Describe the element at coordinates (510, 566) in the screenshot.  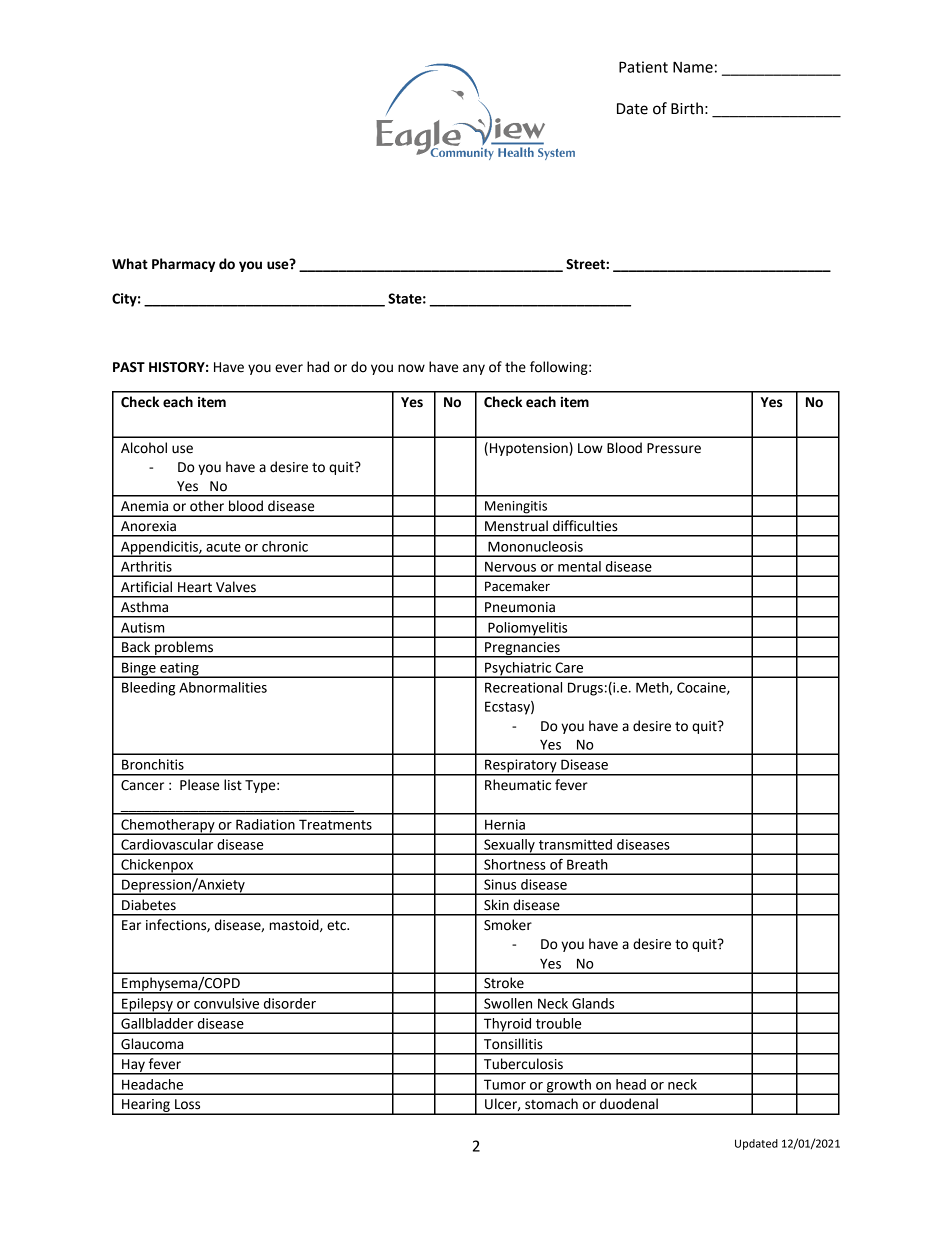
I see `Nervous` at that location.
